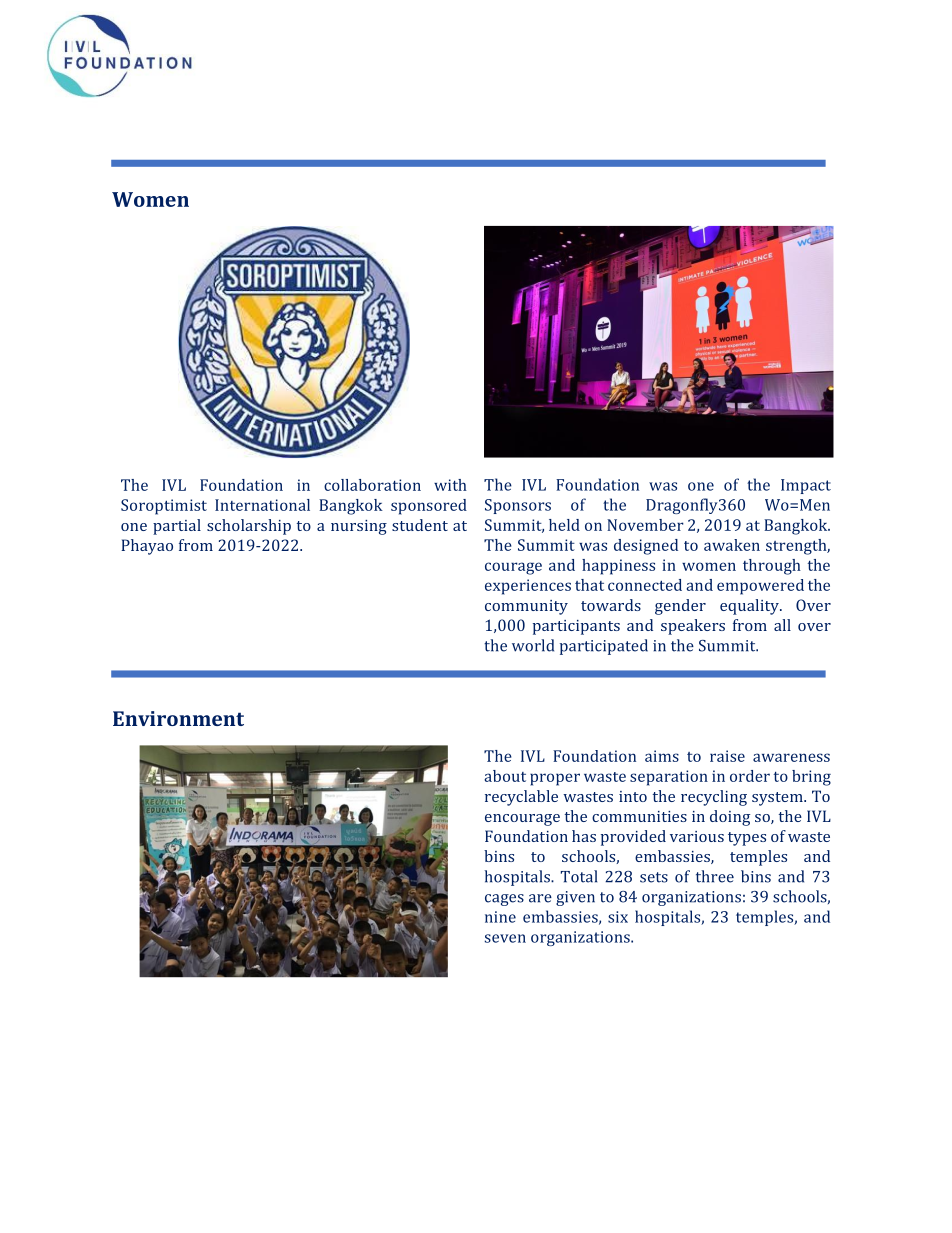 The width and height of the screenshot is (952, 1233). Describe the element at coordinates (505, 776) in the screenshot. I see `about` at that location.
